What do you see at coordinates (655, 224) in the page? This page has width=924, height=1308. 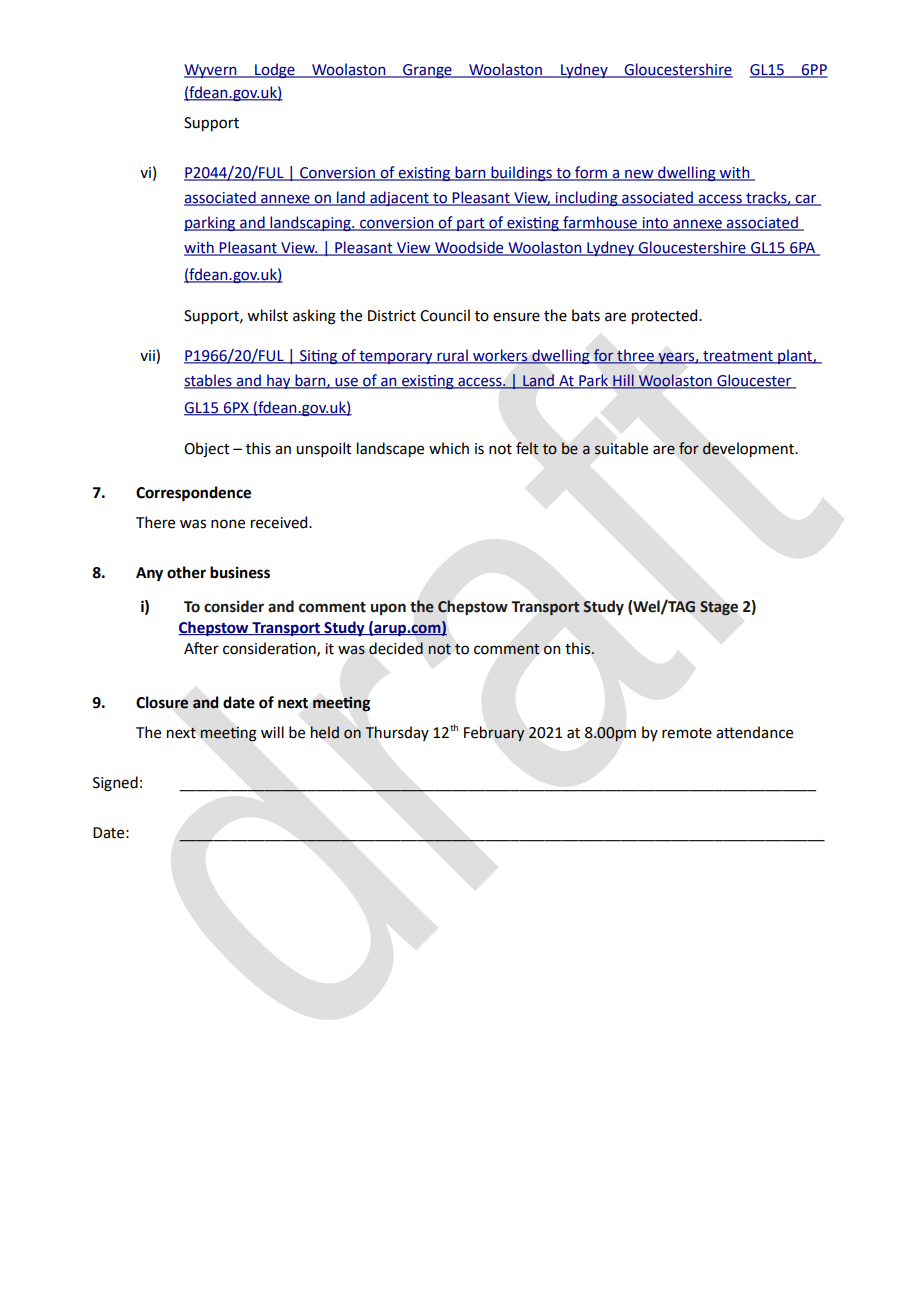 I see `into` at bounding box center [655, 224].
